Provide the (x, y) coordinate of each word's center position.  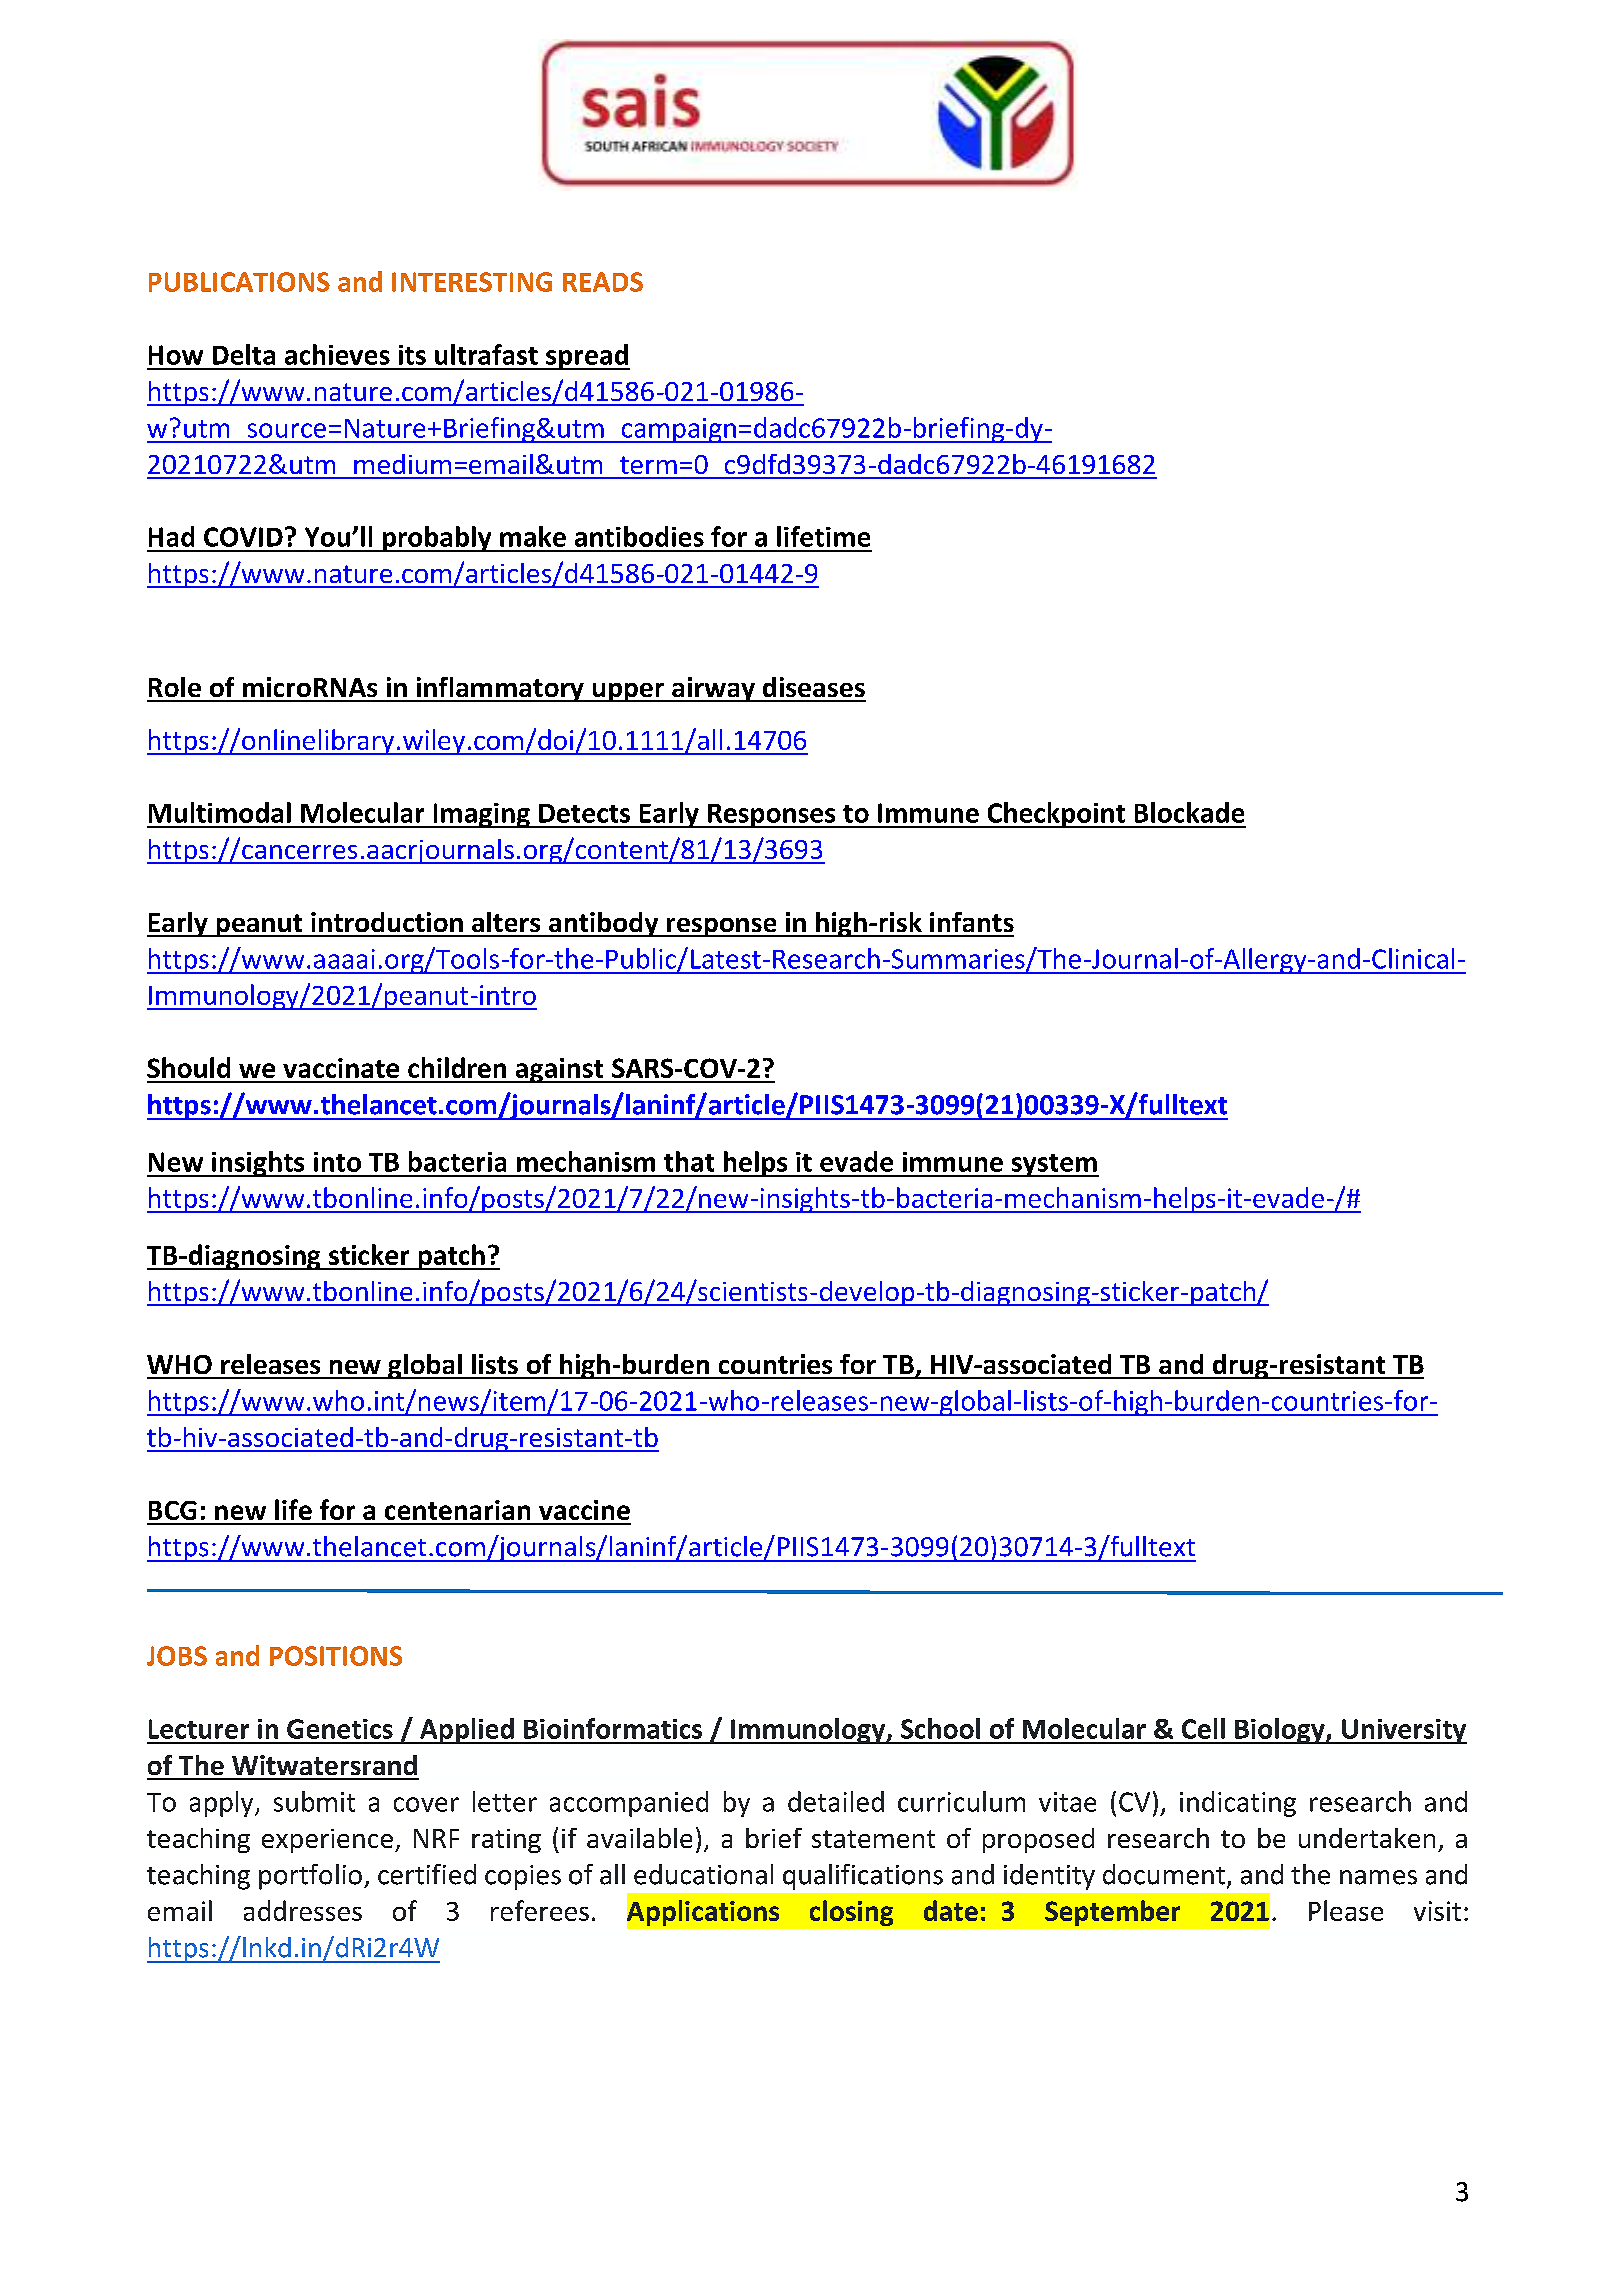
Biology (1280, 1731)
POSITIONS (336, 1656)
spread (587, 357)
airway (713, 689)
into (337, 1162)
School (940, 1728)
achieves (337, 354)
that (689, 1161)
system (1054, 1165)
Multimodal (220, 812)
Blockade (1189, 812)
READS (603, 282)
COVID (243, 537)
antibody (603, 924)
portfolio (310, 1877)
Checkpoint (1056, 815)
